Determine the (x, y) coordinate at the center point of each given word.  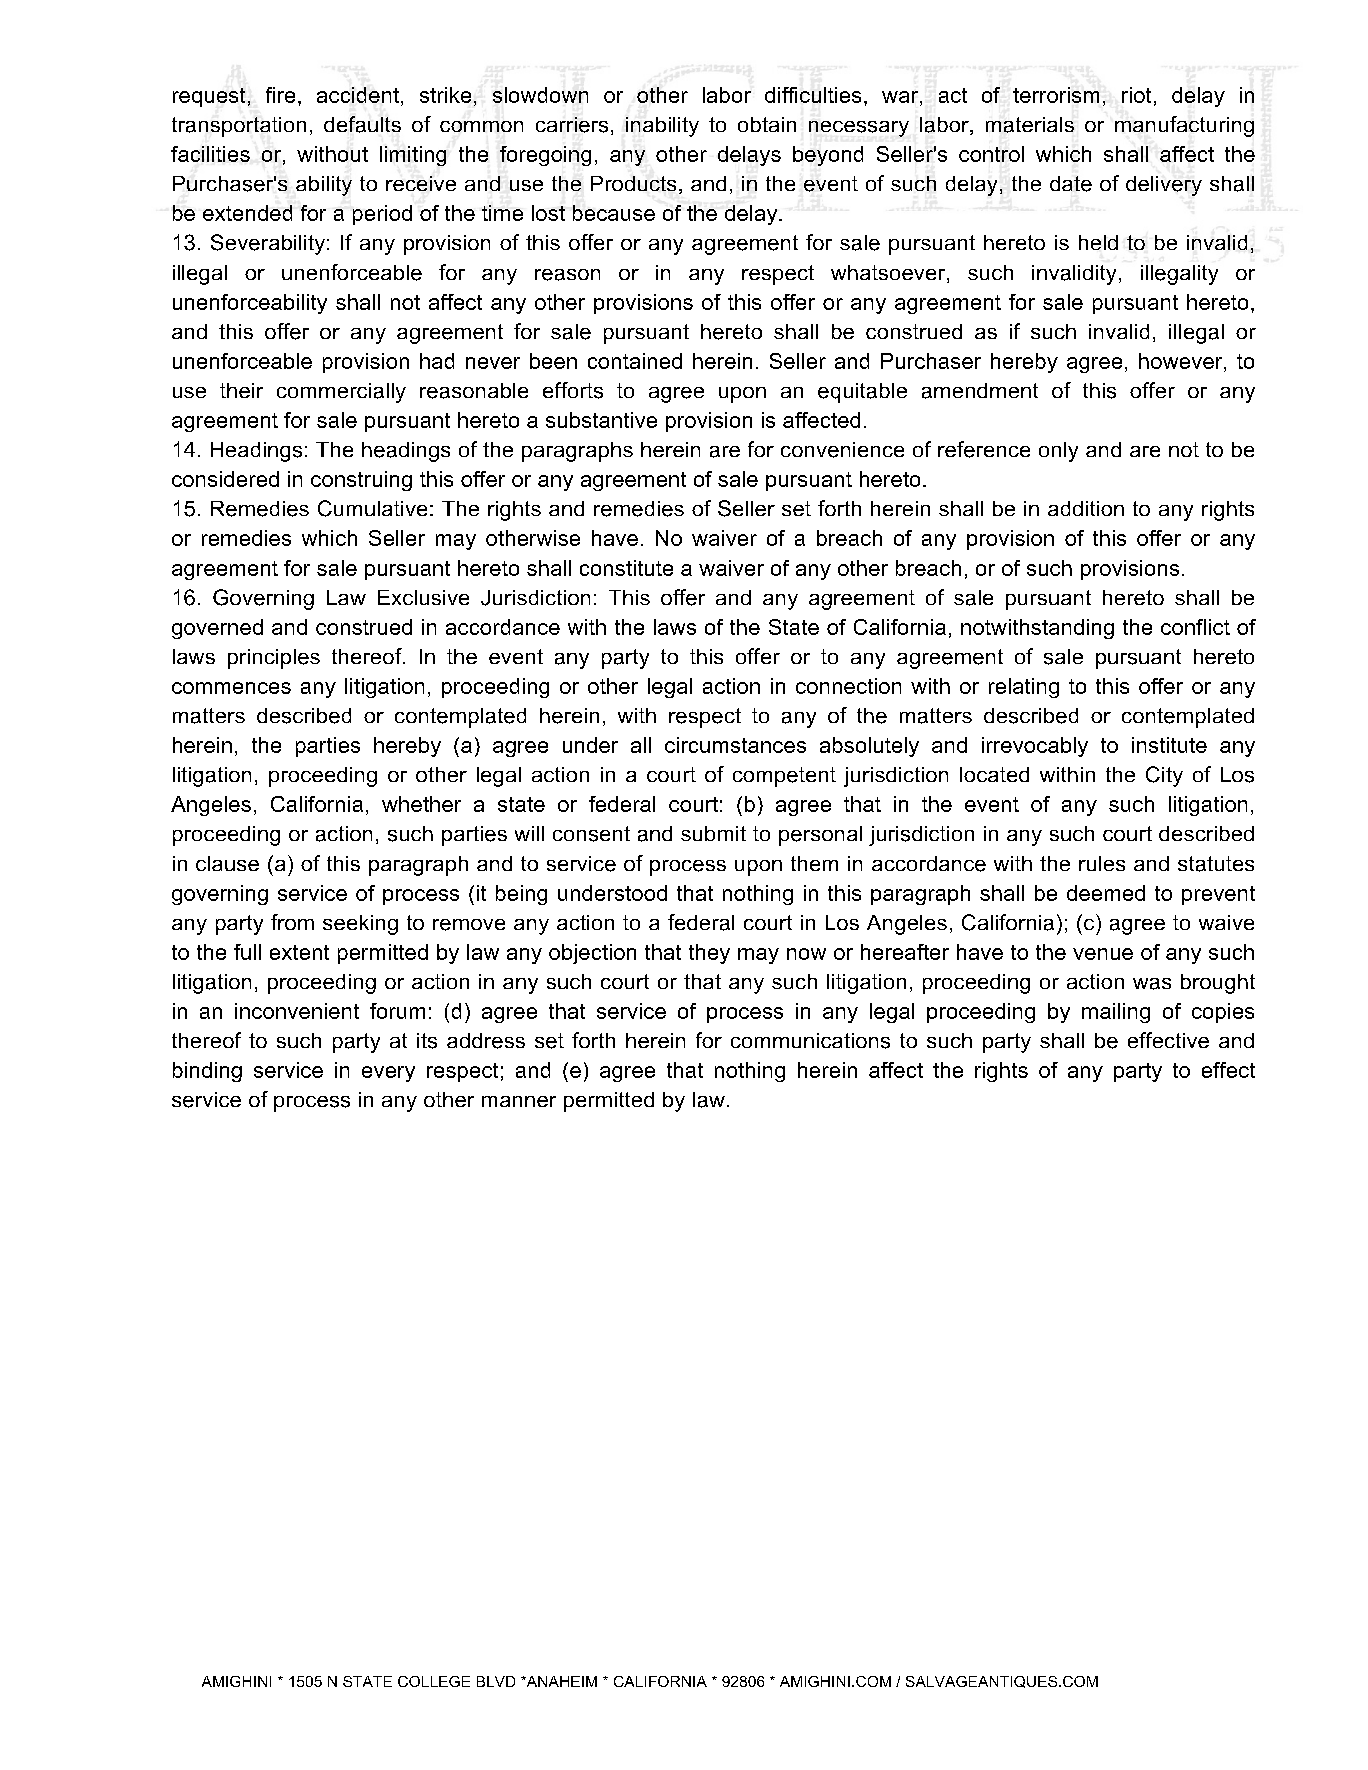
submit (713, 833)
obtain (767, 124)
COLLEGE (434, 1681)
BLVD (496, 1681)
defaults (362, 124)
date (1071, 184)
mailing (1116, 1013)
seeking (360, 925)
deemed (1106, 893)
